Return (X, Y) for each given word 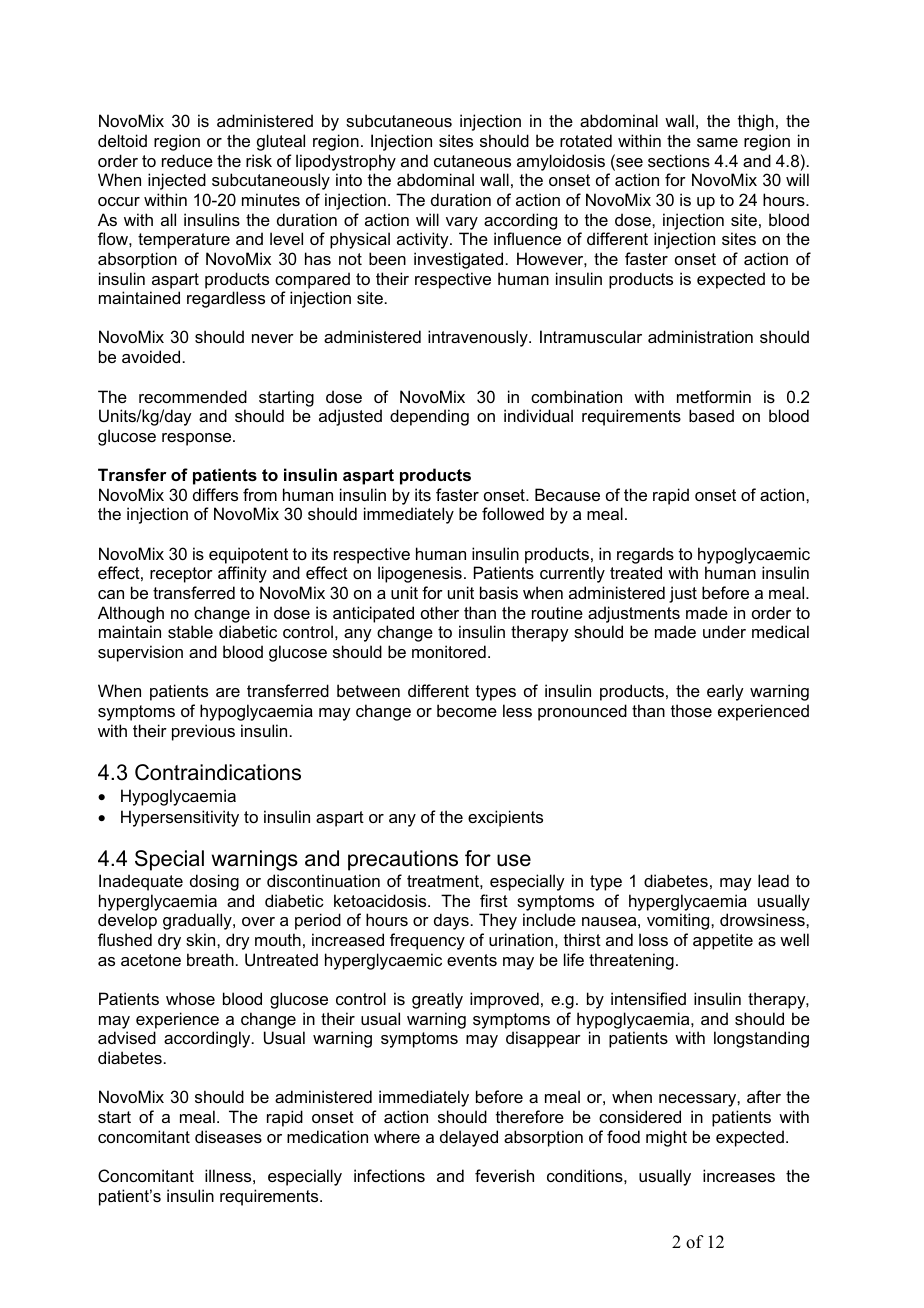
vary (462, 223)
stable (190, 631)
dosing (214, 882)
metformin (714, 396)
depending (429, 417)
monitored (449, 651)
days (451, 921)
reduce (187, 160)
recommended (193, 396)
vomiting (679, 921)
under (724, 631)
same (717, 142)
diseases (228, 1136)
